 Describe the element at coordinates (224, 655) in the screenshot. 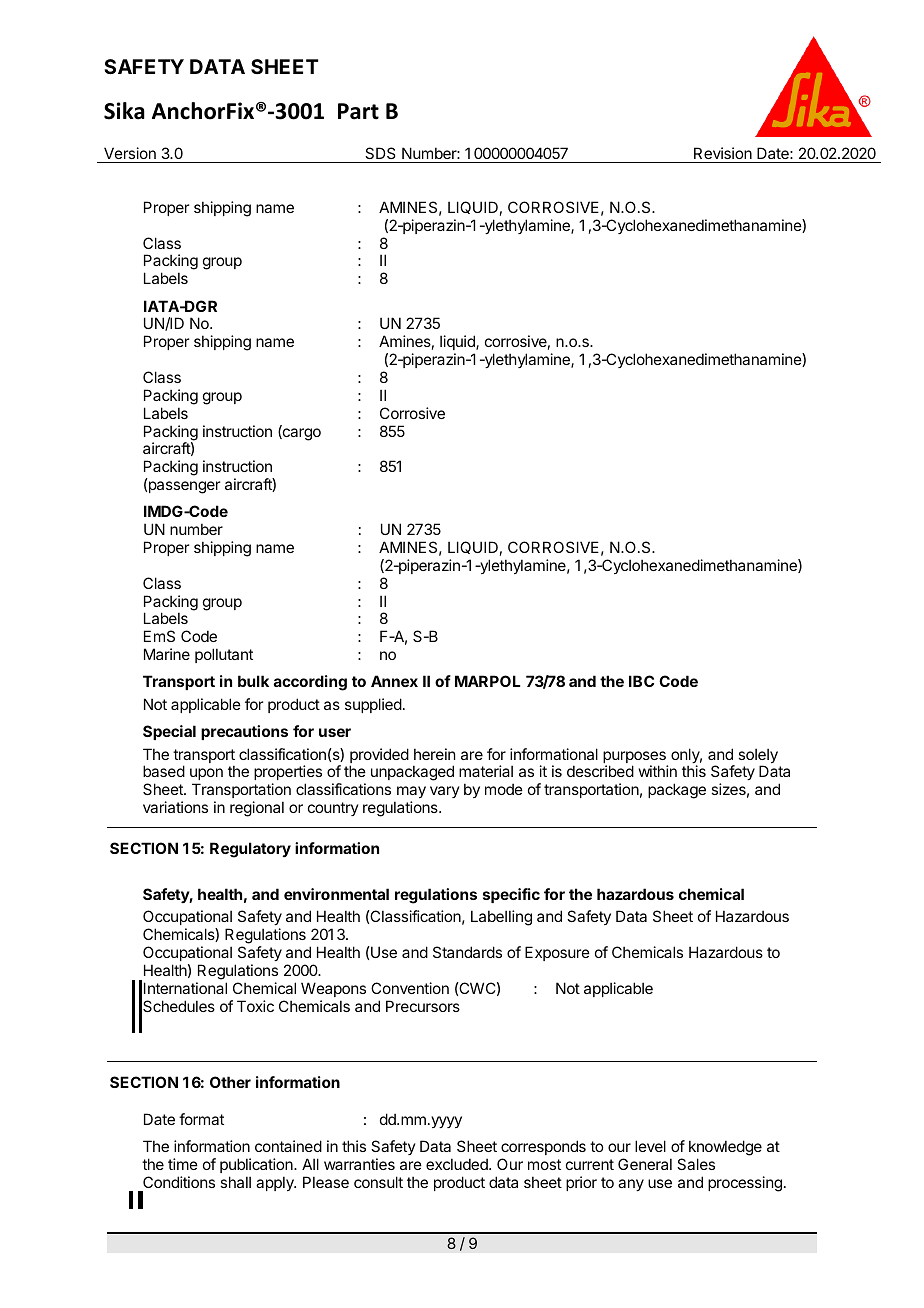

I see `pollutant` at that location.
